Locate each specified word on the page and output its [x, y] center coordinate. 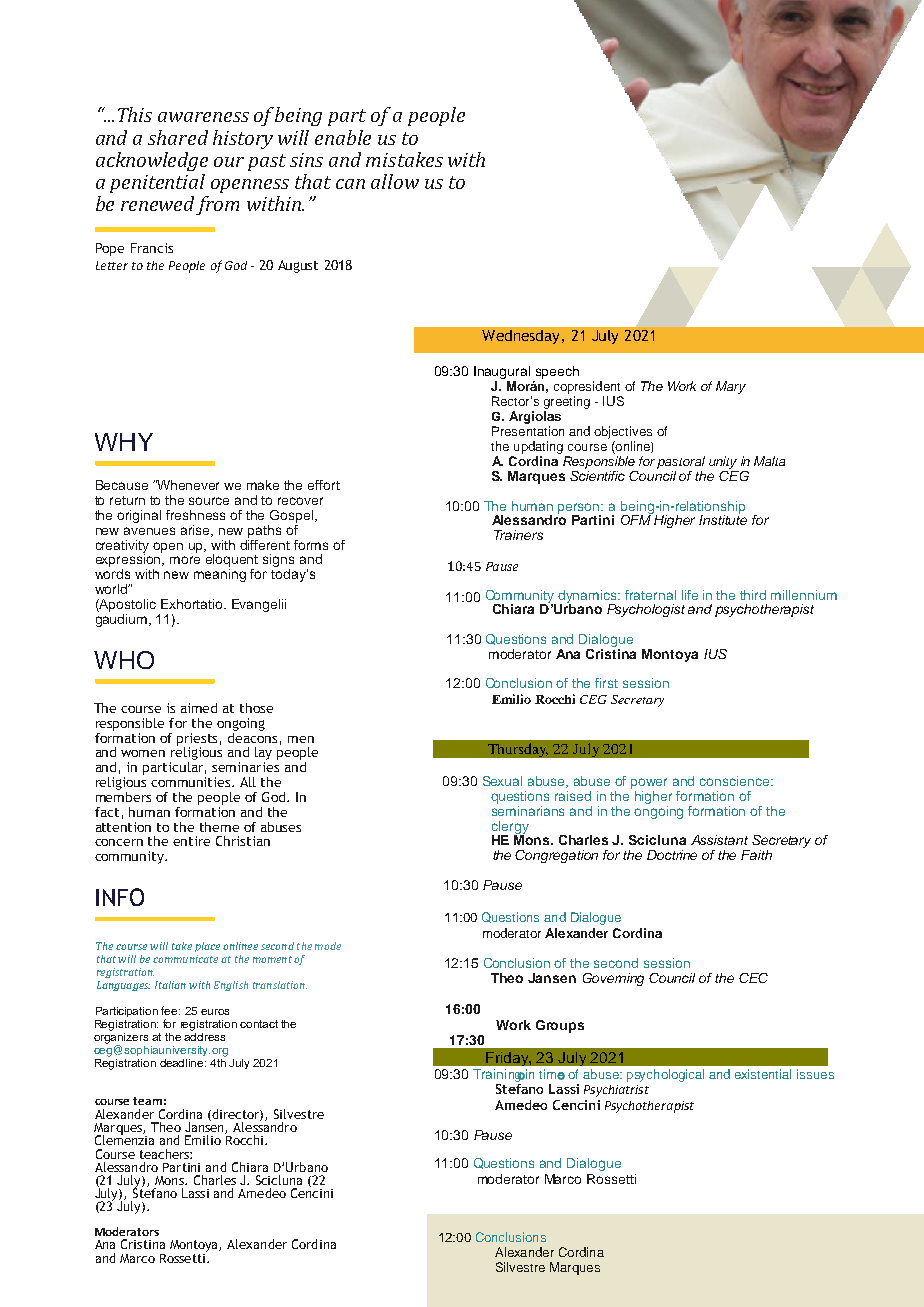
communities [192, 782]
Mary [731, 387]
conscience [736, 781]
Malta [769, 461]
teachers [165, 1154]
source [209, 501]
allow [395, 181]
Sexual [502, 781]
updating [538, 447]
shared [178, 137]
